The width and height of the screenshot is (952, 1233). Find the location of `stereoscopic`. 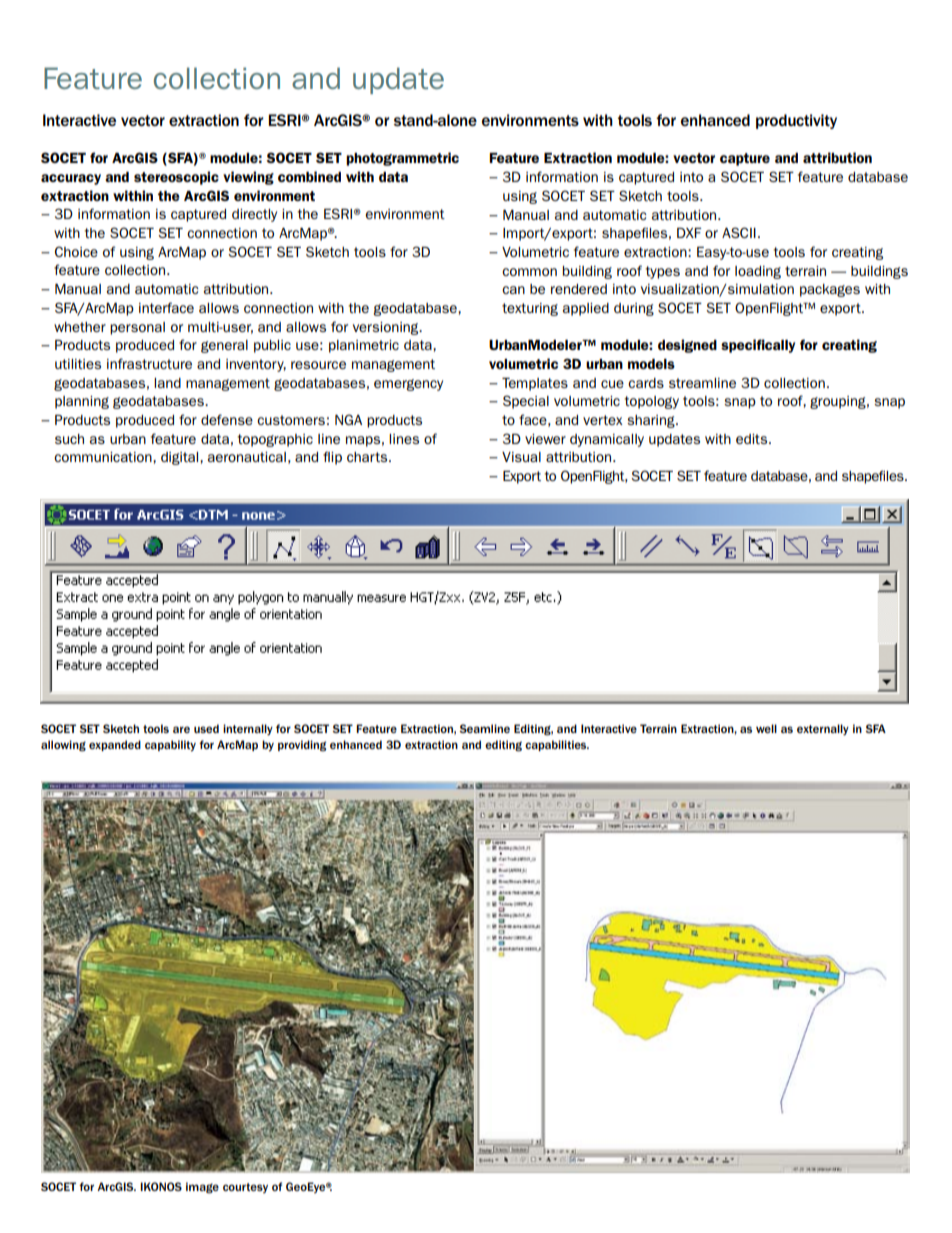

stereoscopic is located at coordinates (176, 178).
